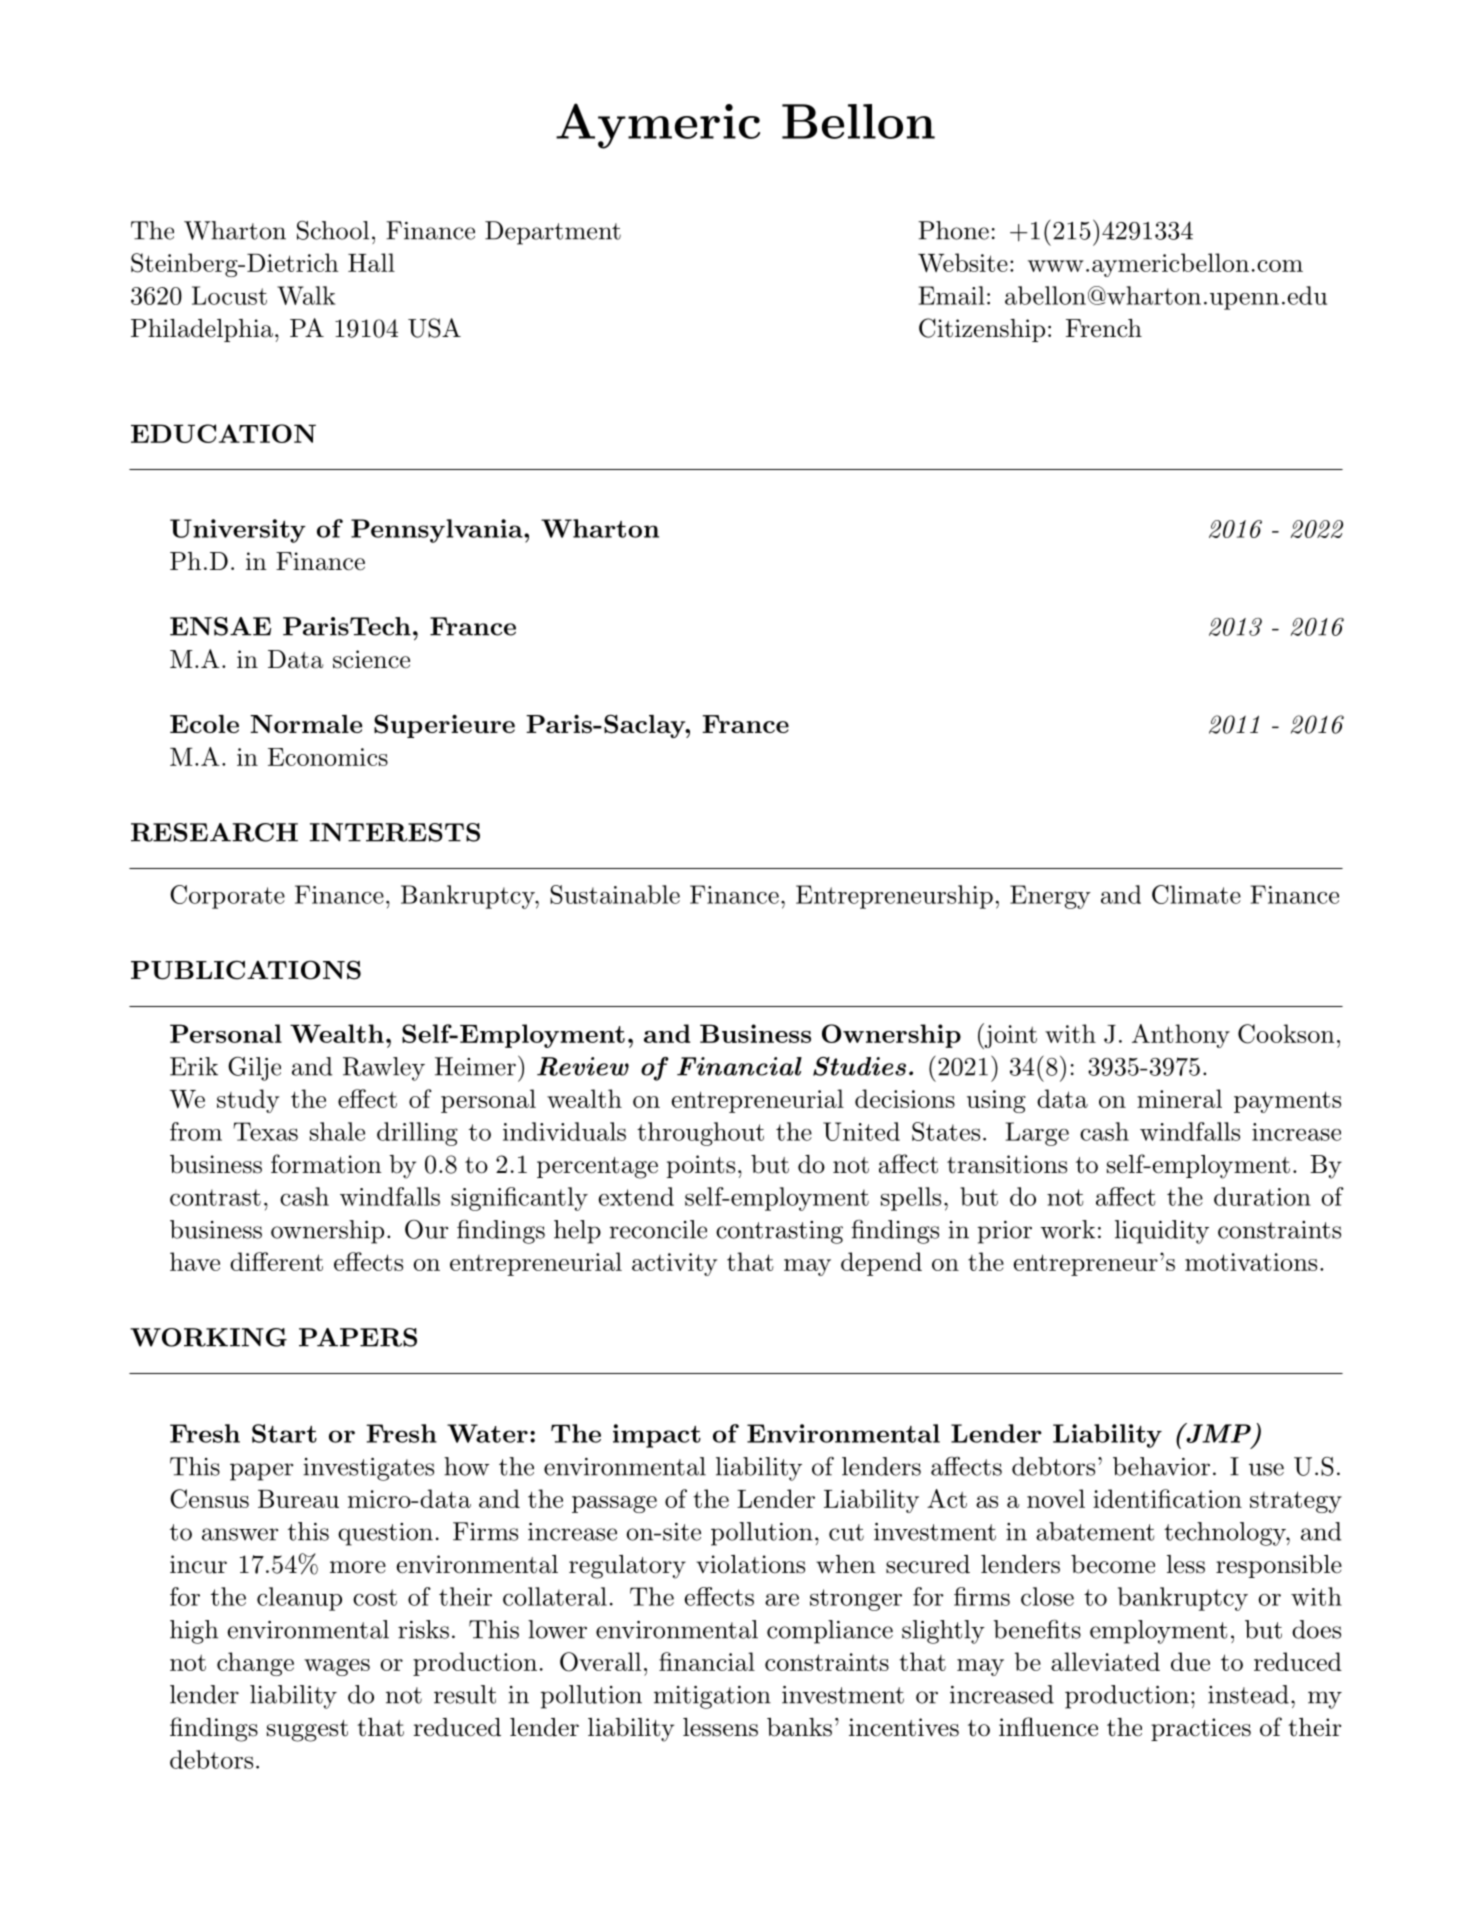  What do you see at coordinates (951, 295) in the page?
I see `Email` at bounding box center [951, 295].
